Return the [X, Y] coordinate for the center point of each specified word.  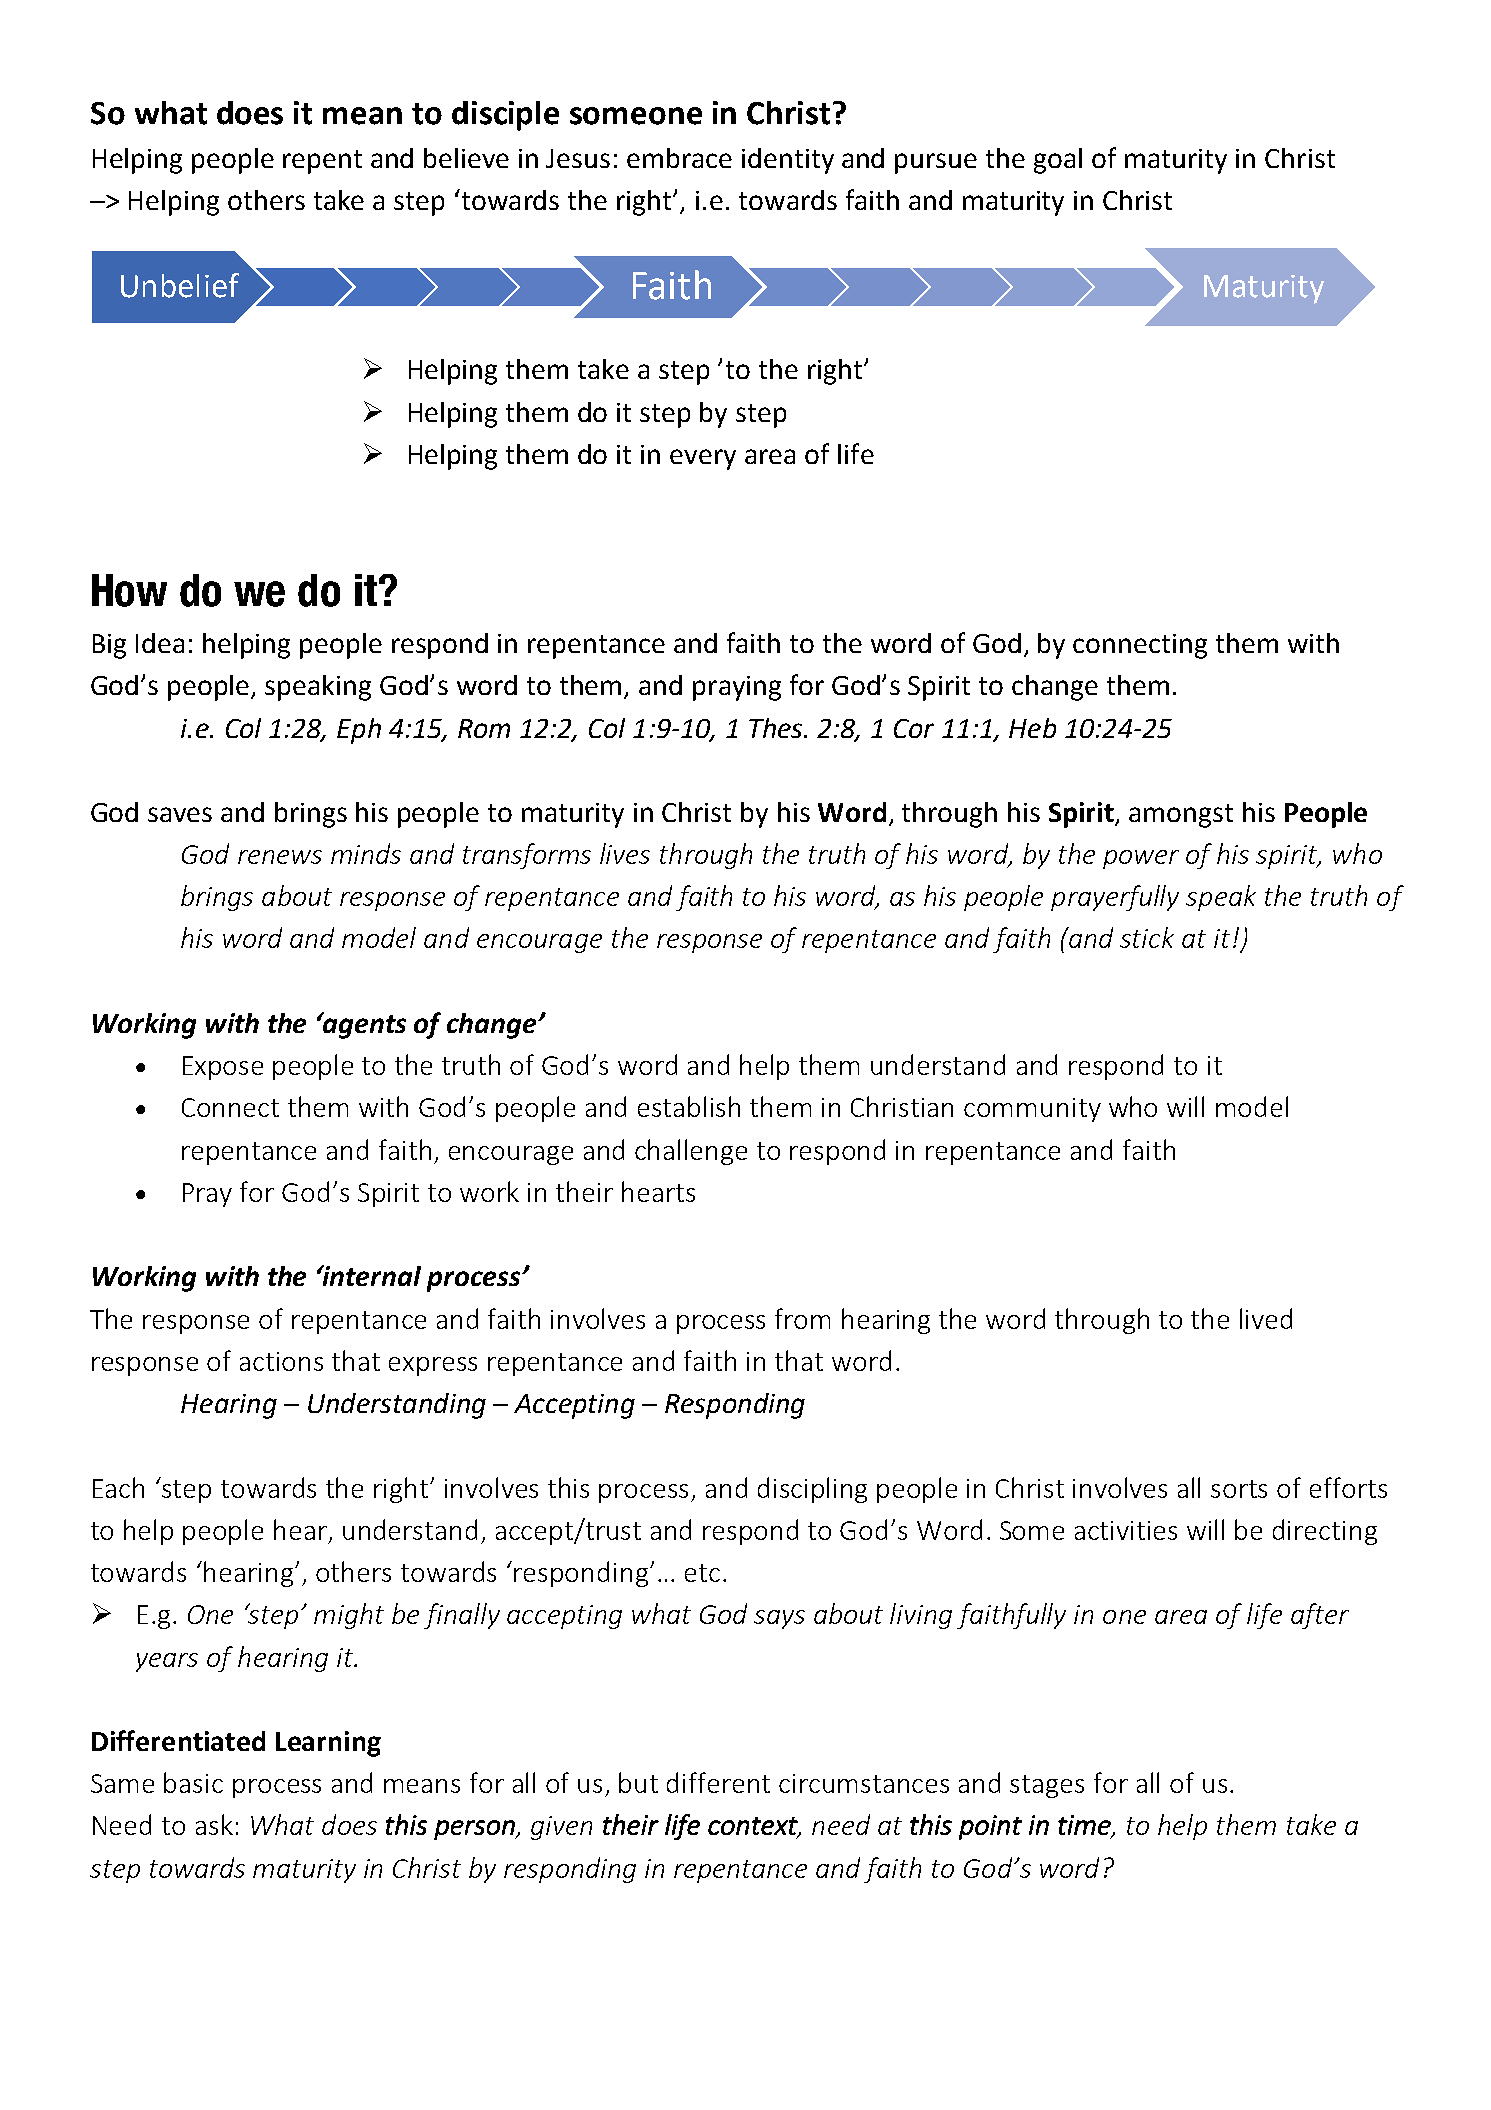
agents [363, 1026]
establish [689, 1106]
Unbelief [180, 285]
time [1085, 1826]
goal [1058, 161]
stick [1147, 937]
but [638, 1782]
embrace [679, 158]
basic [193, 1782]
